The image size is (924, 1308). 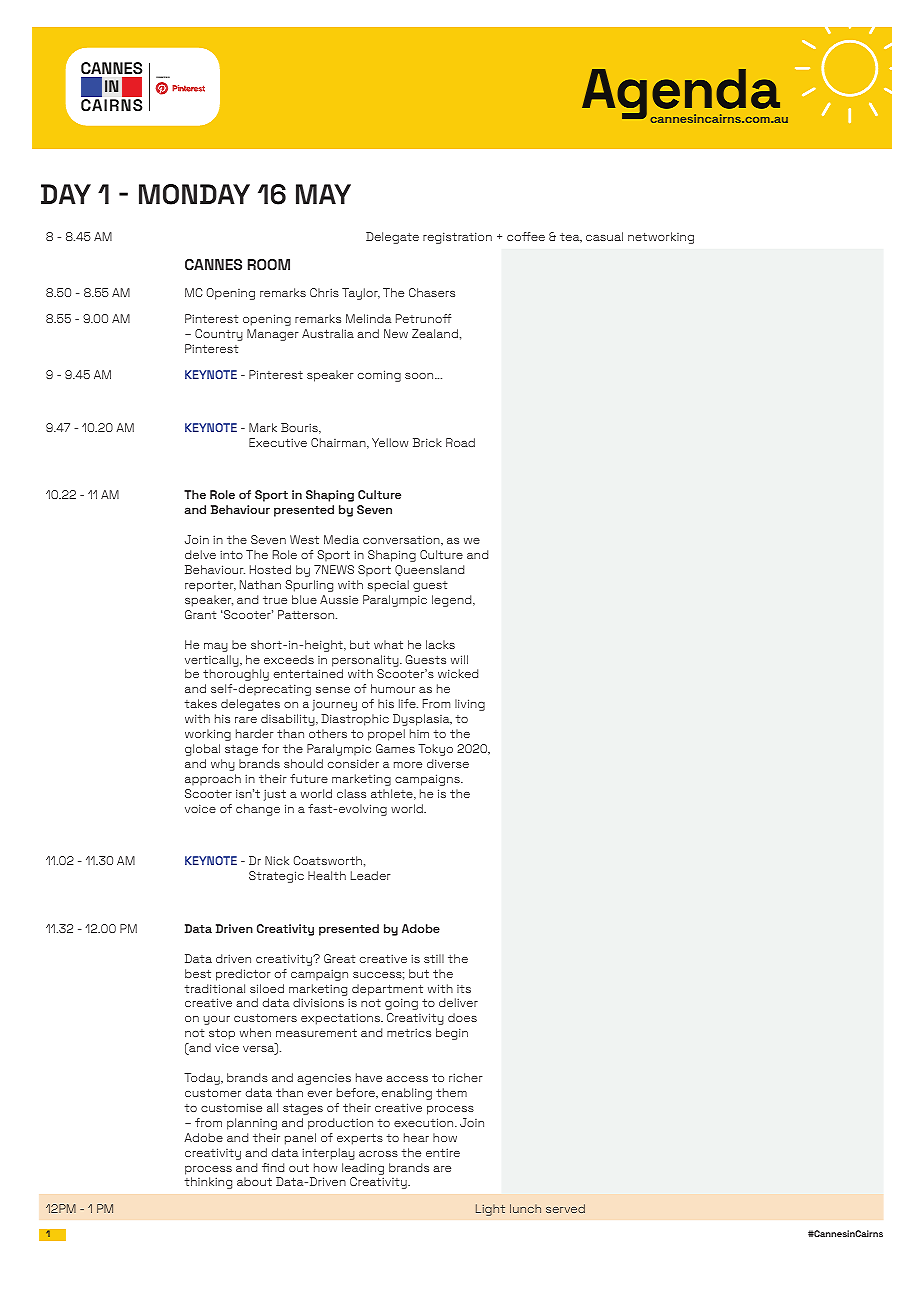 What do you see at coordinates (276, 877) in the image?
I see `Strategic` at bounding box center [276, 877].
